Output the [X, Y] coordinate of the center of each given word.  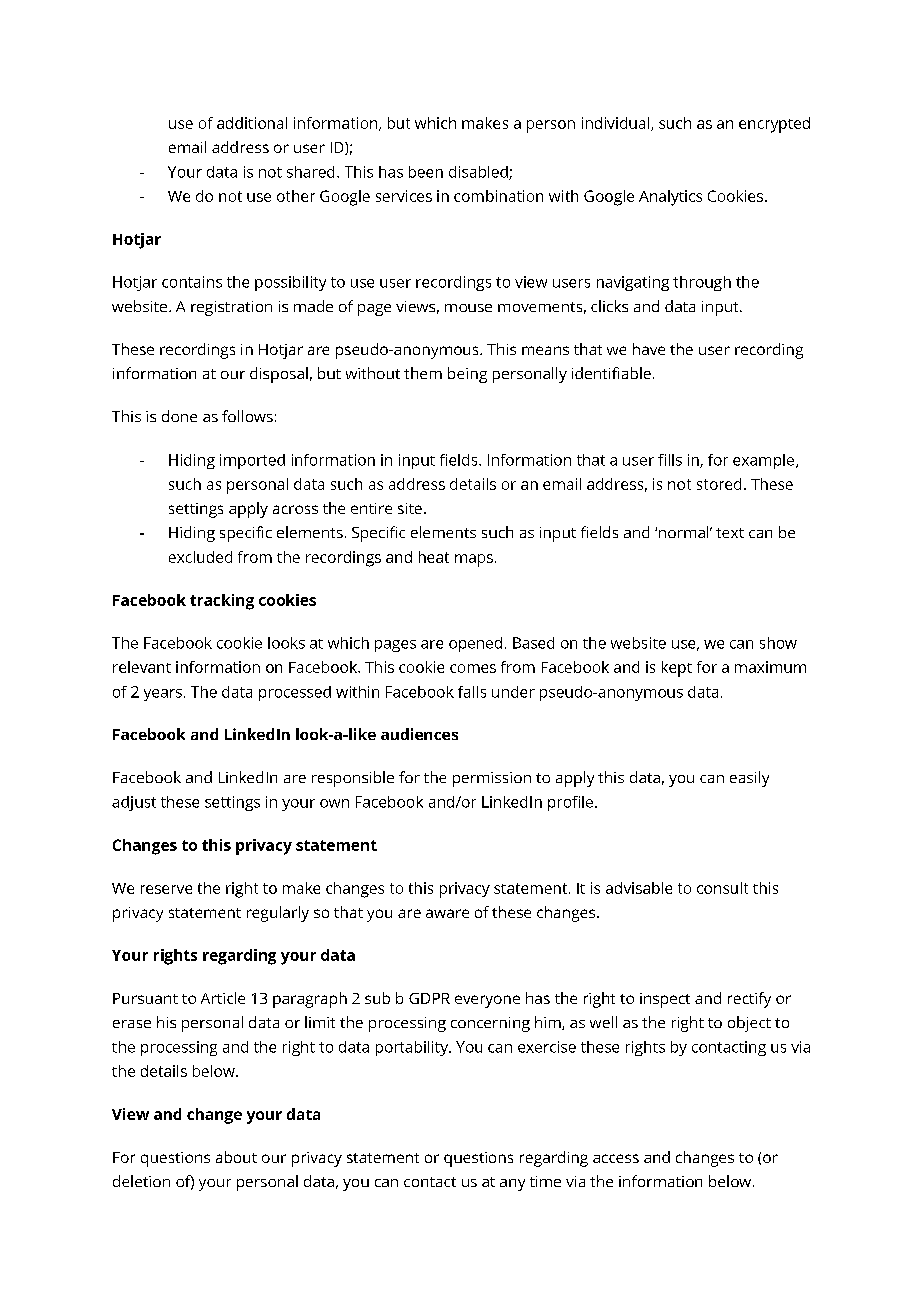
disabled [479, 173]
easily [749, 779]
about [236, 1157]
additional [252, 123]
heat [434, 557]
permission [492, 779]
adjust [134, 803]
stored [719, 484]
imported [252, 461]
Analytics [670, 198]
